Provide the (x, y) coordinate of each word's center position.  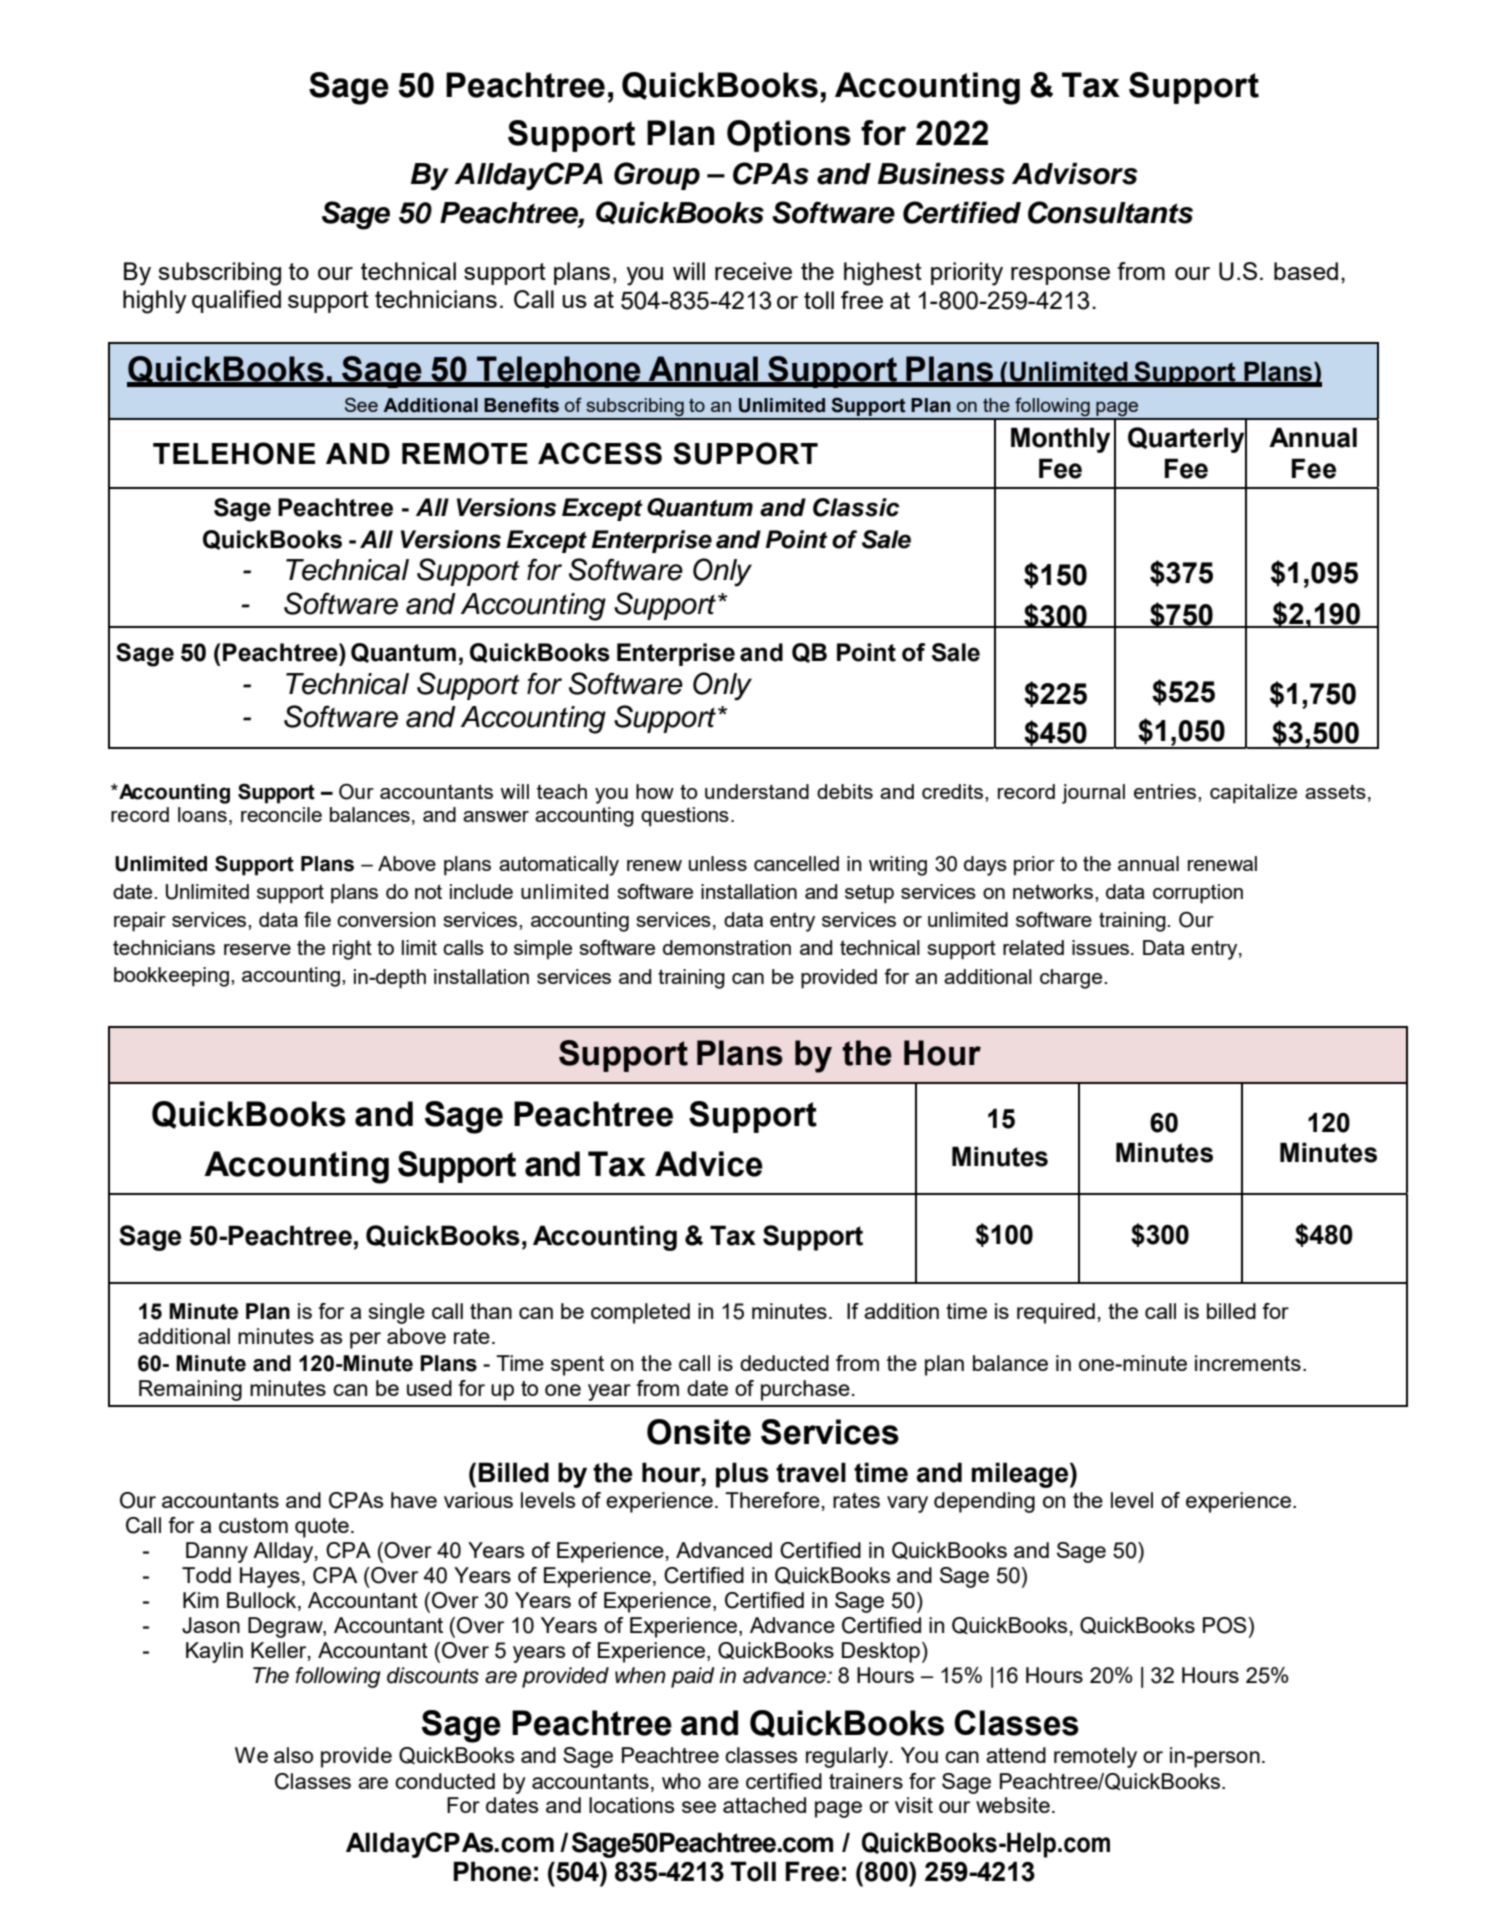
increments (1248, 1363)
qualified (236, 301)
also (293, 1755)
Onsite (699, 1432)
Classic (856, 507)
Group (657, 176)
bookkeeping (171, 977)
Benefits (521, 405)
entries (1166, 791)
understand (757, 791)
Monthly (1061, 440)
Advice (709, 1164)
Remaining (190, 1390)
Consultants (1110, 212)
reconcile (281, 814)
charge (1072, 979)
